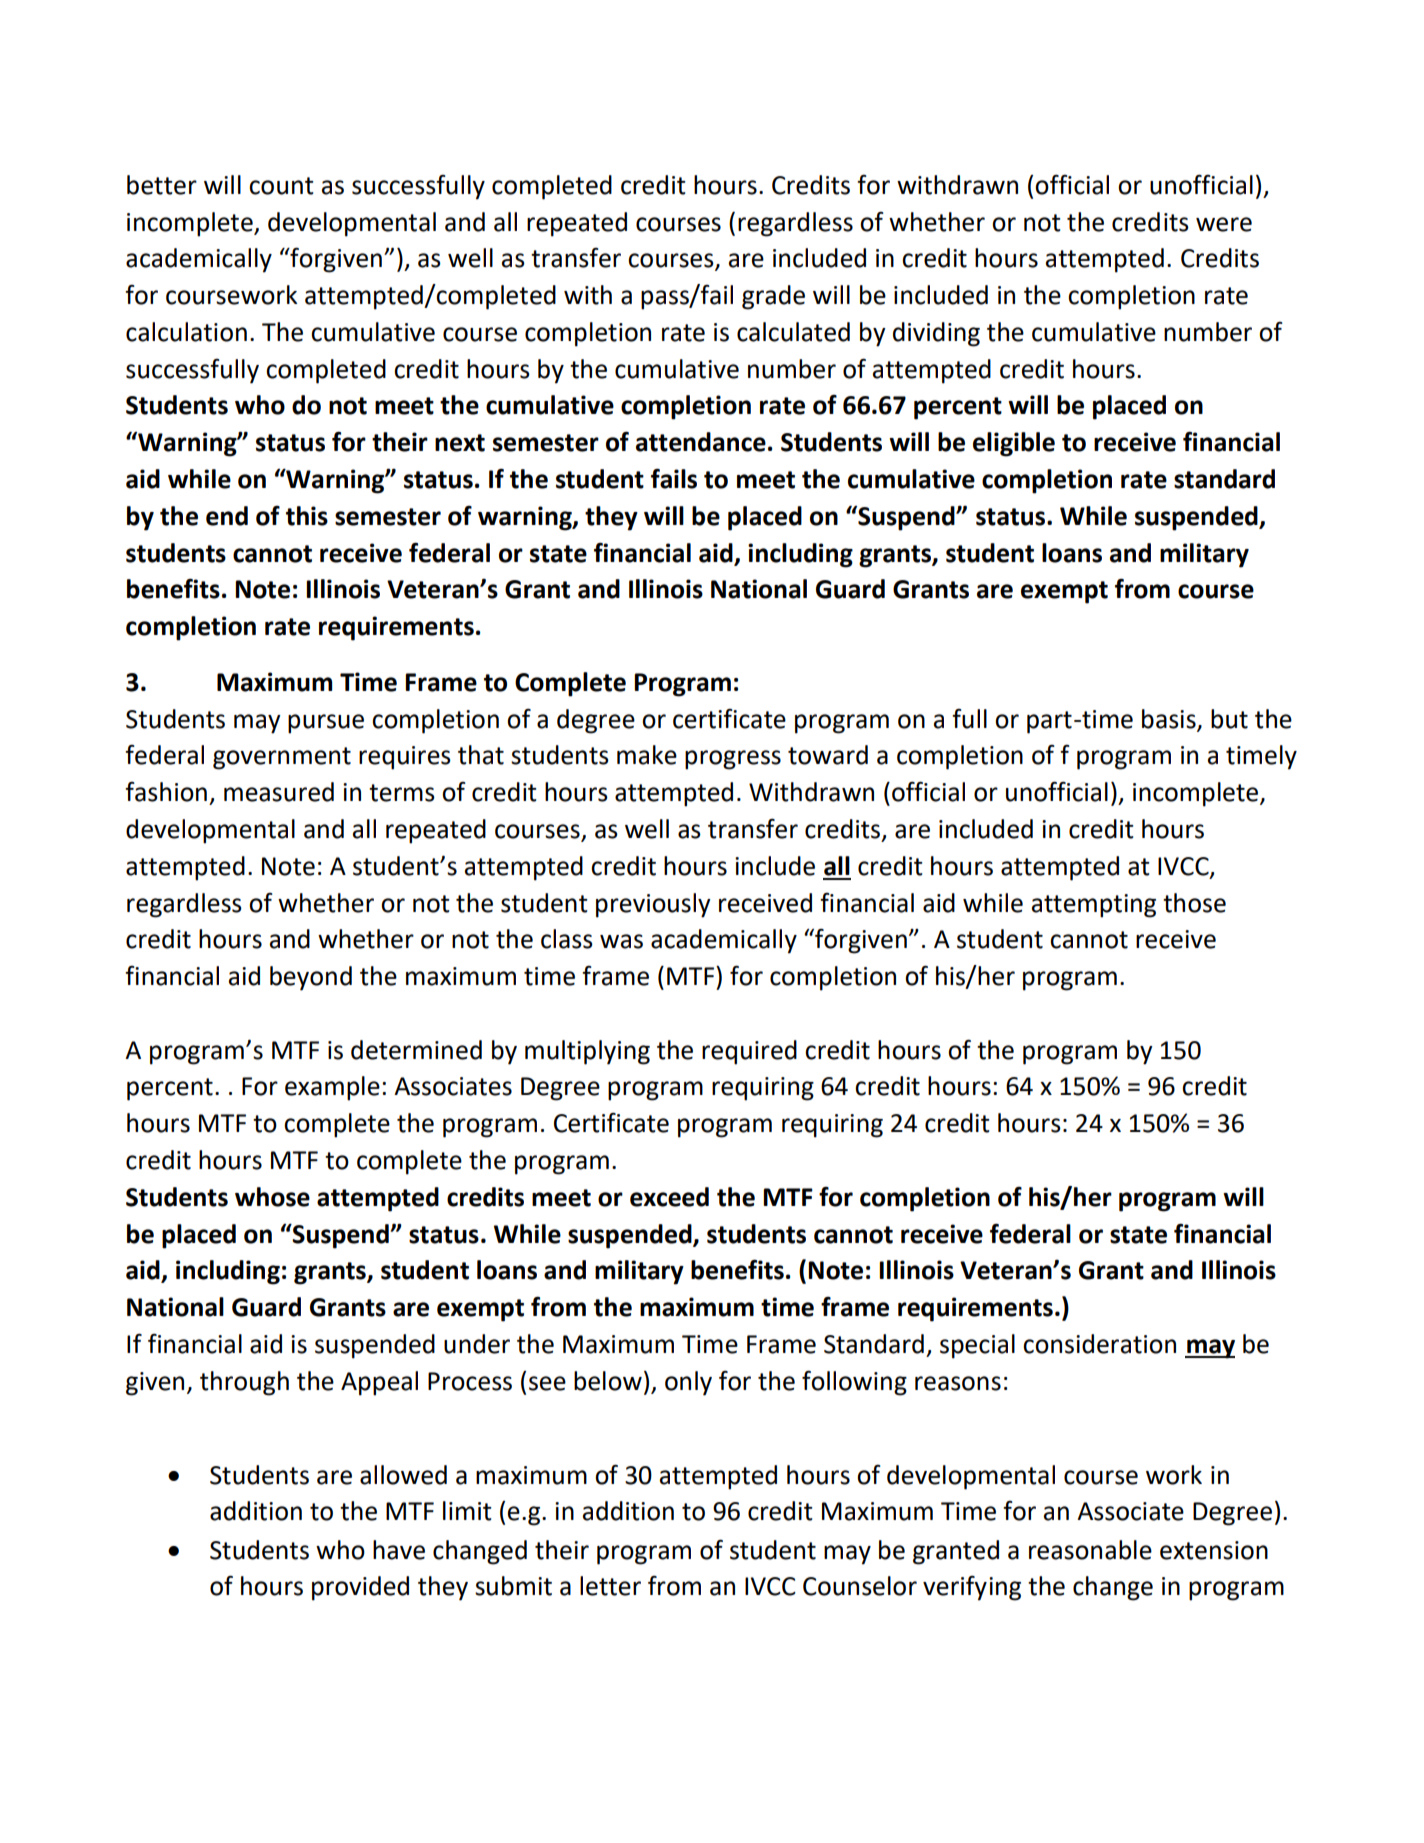 Image resolution: width=1424 pixels, height=1843 pixels. What do you see at coordinates (360, 1588) in the image?
I see `provided` at bounding box center [360, 1588].
